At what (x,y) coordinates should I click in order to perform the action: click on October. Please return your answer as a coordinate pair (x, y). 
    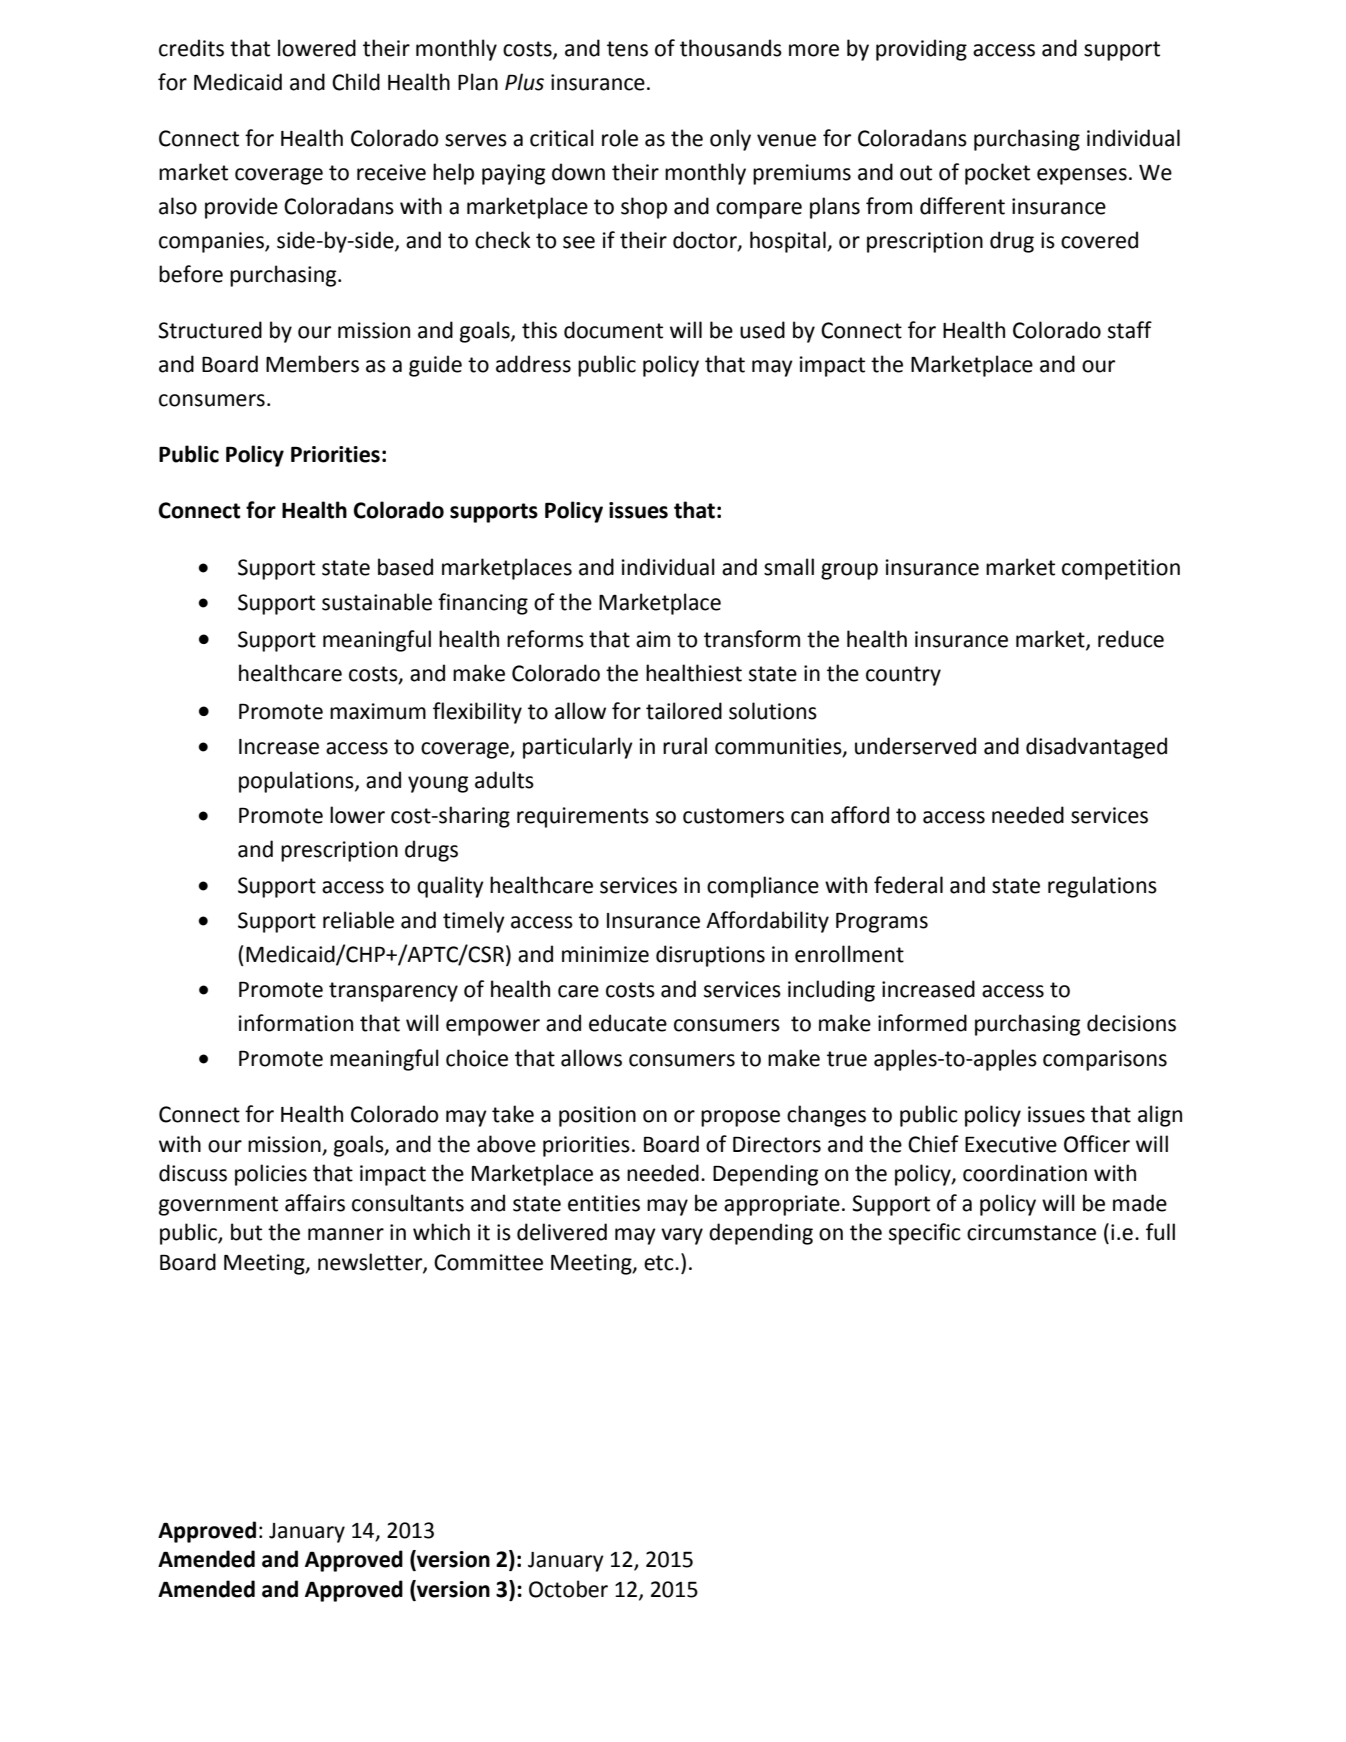
    Looking at the image, I should click on (568, 1589).
